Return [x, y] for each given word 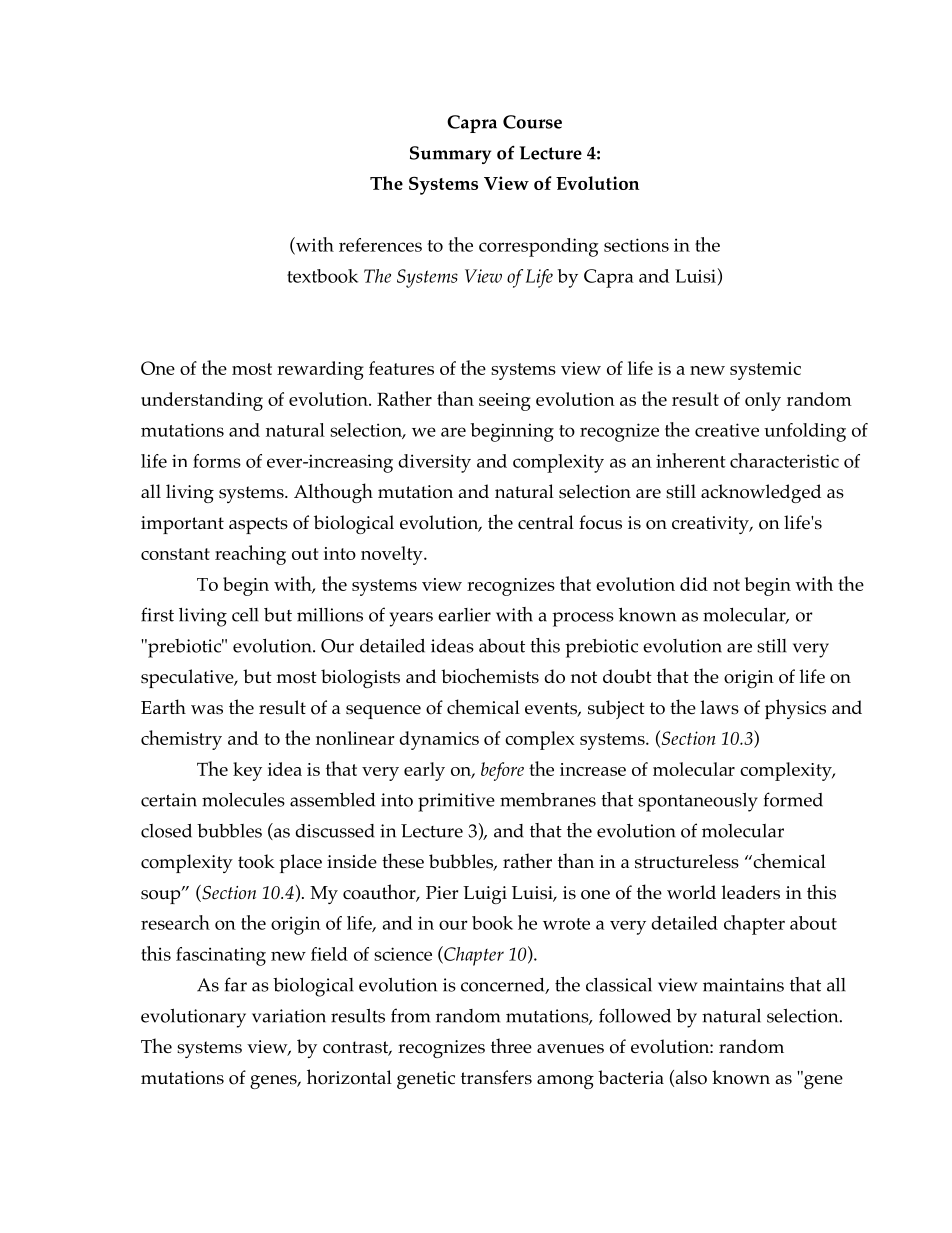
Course [532, 122]
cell [245, 615]
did [694, 584]
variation [289, 1016]
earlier [464, 615]
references [380, 245]
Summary [450, 155]
